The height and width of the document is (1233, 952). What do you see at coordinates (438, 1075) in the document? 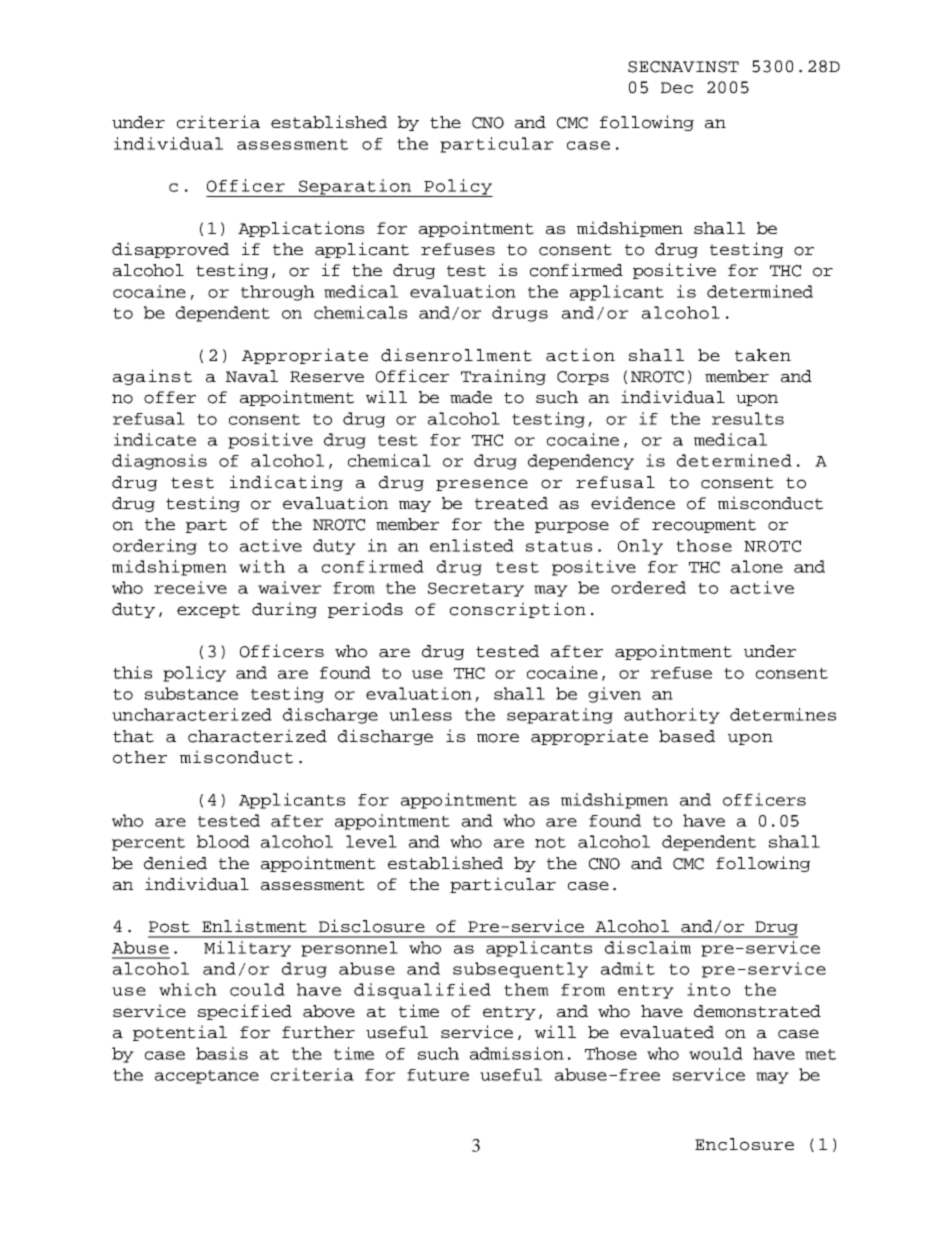
I see `future` at bounding box center [438, 1075].
